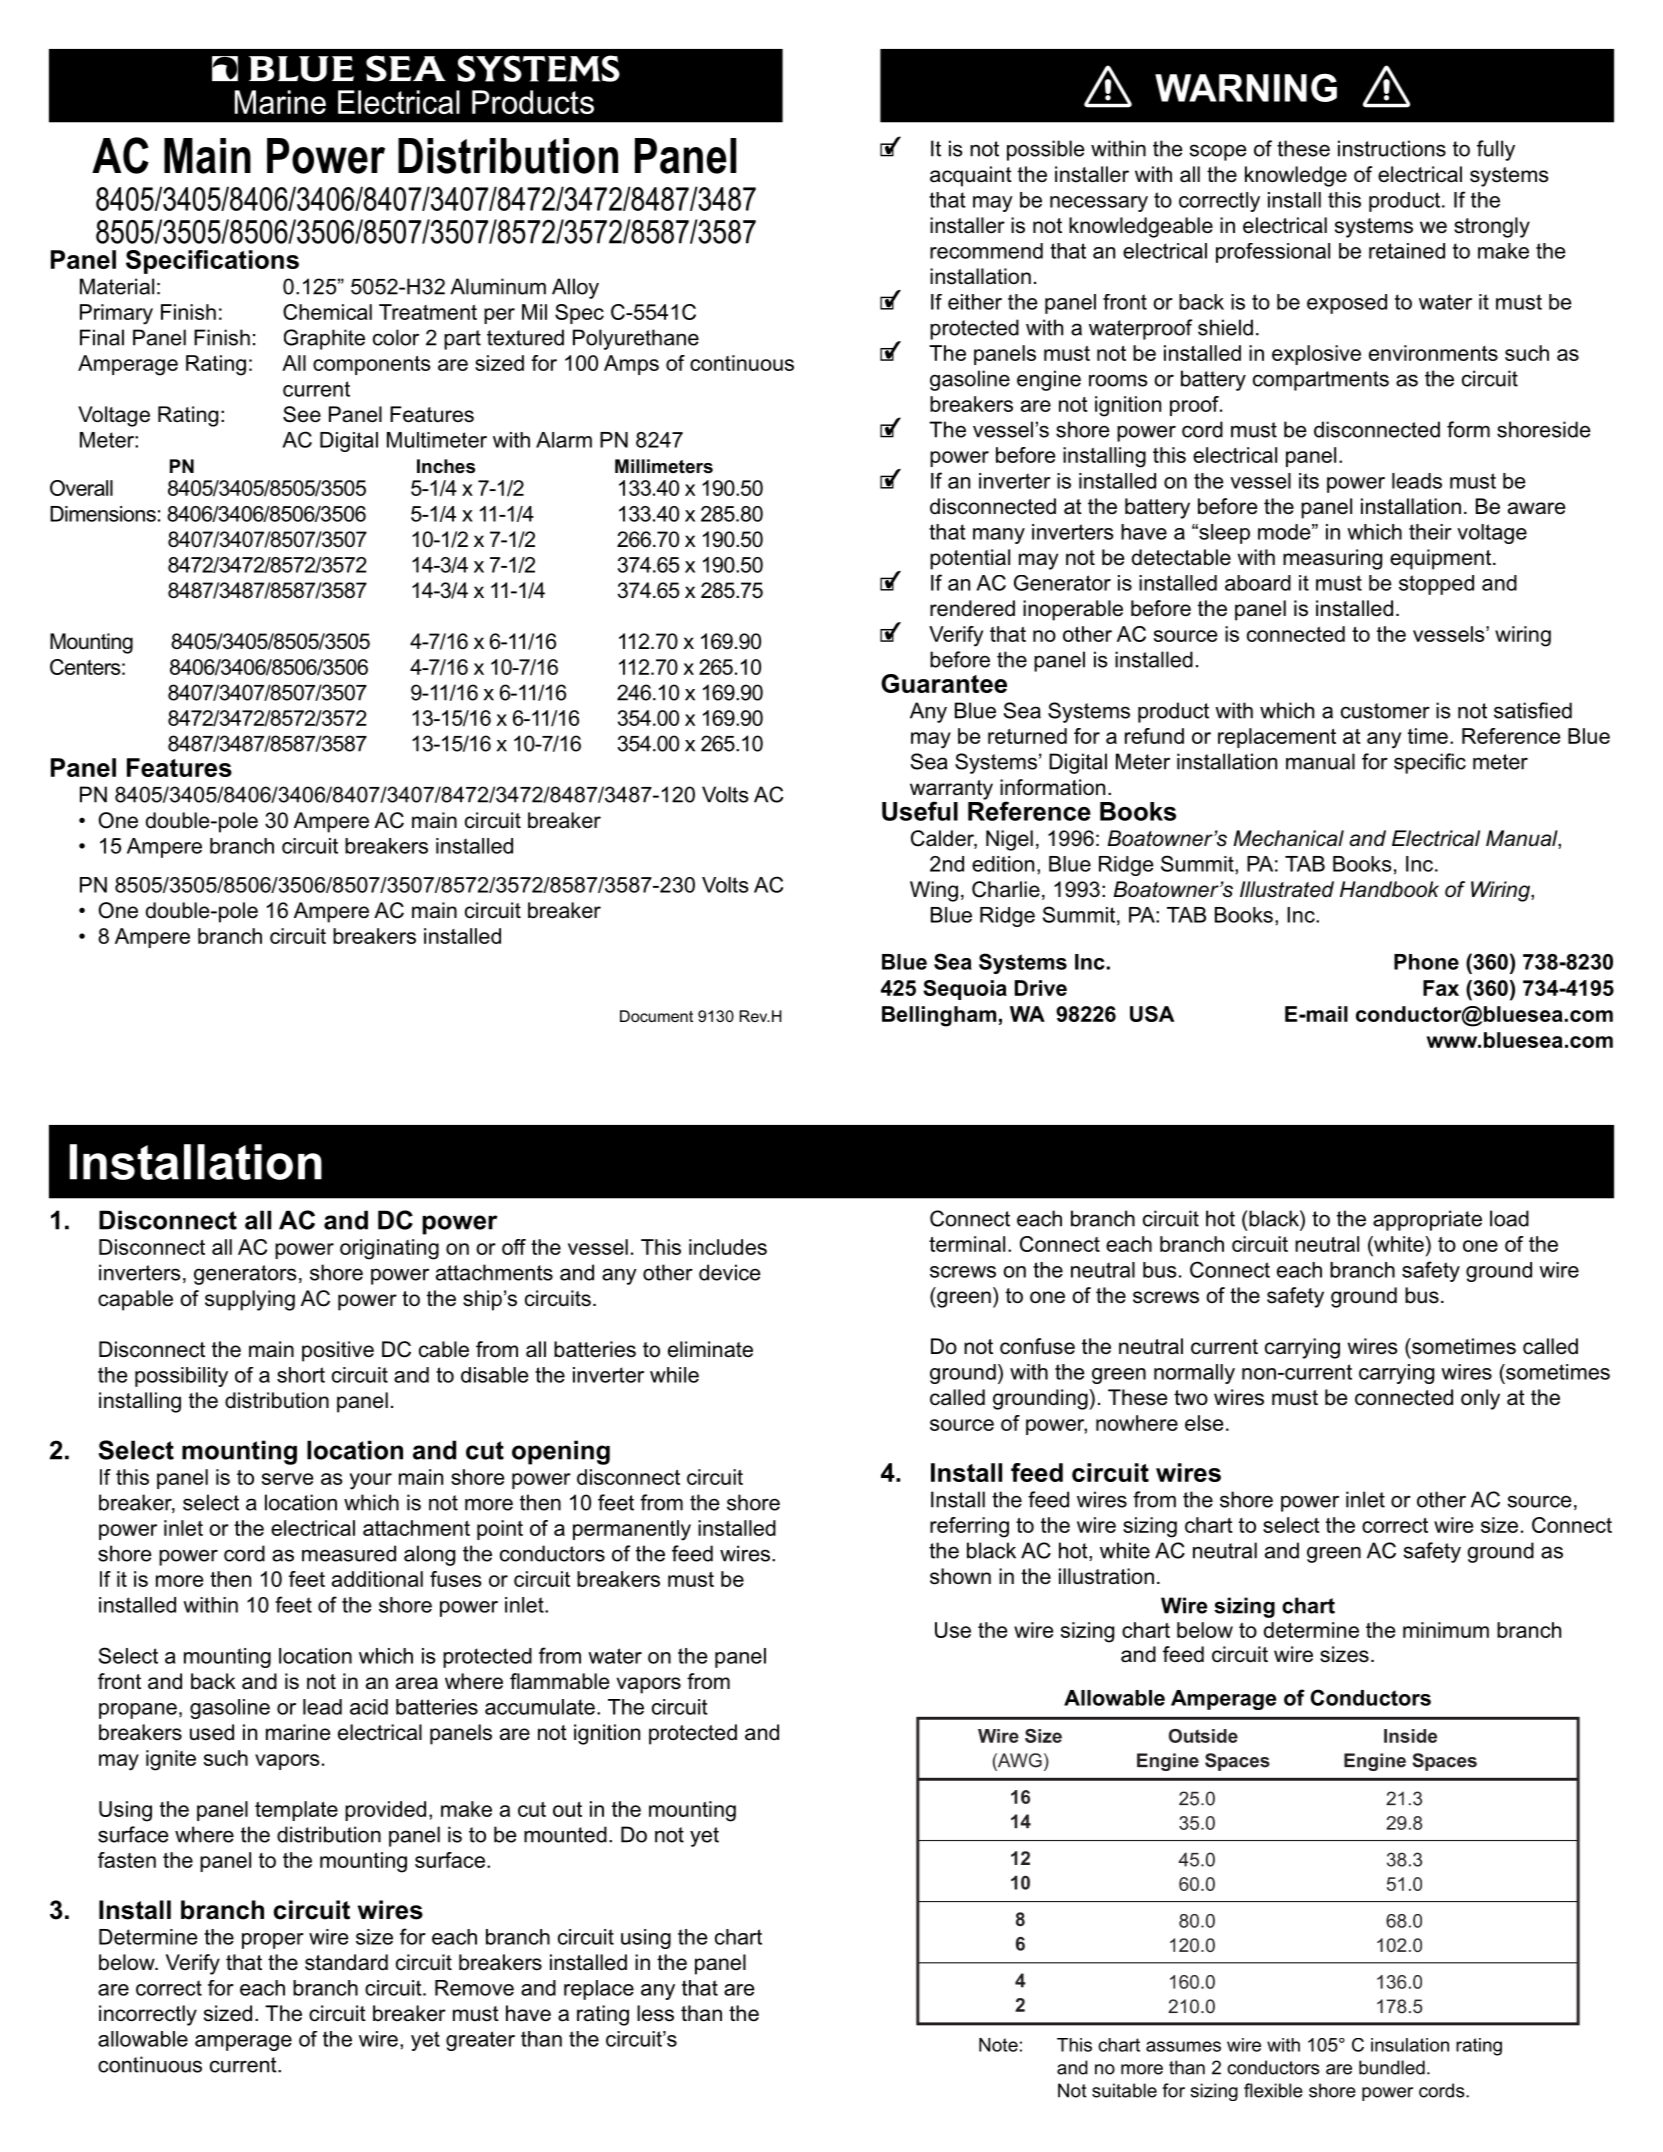  I want to click on less, so click(655, 2013).
